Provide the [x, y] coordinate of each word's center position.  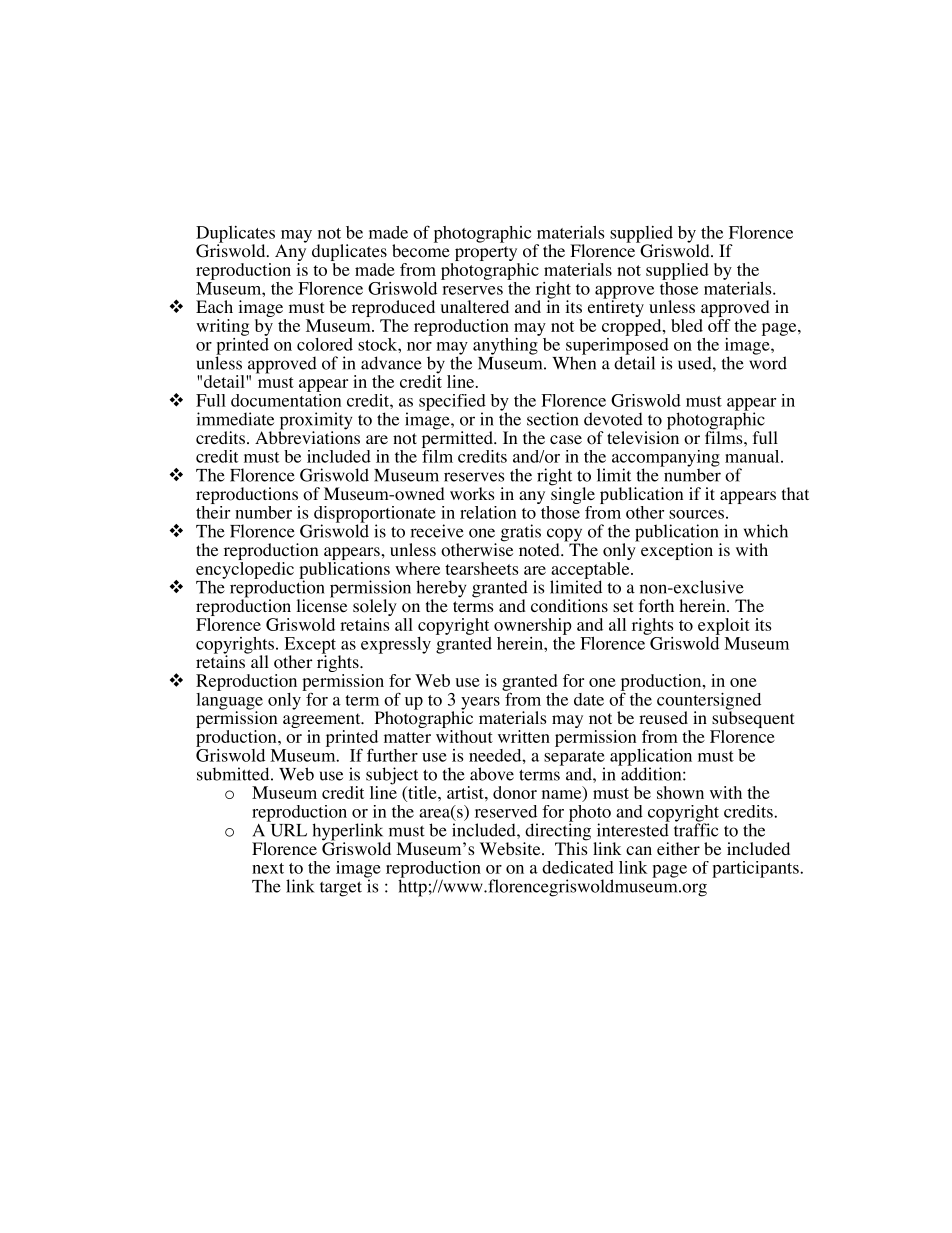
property [486, 255]
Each [214, 306]
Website [511, 848]
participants [756, 869]
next [268, 868]
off [719, 325]
